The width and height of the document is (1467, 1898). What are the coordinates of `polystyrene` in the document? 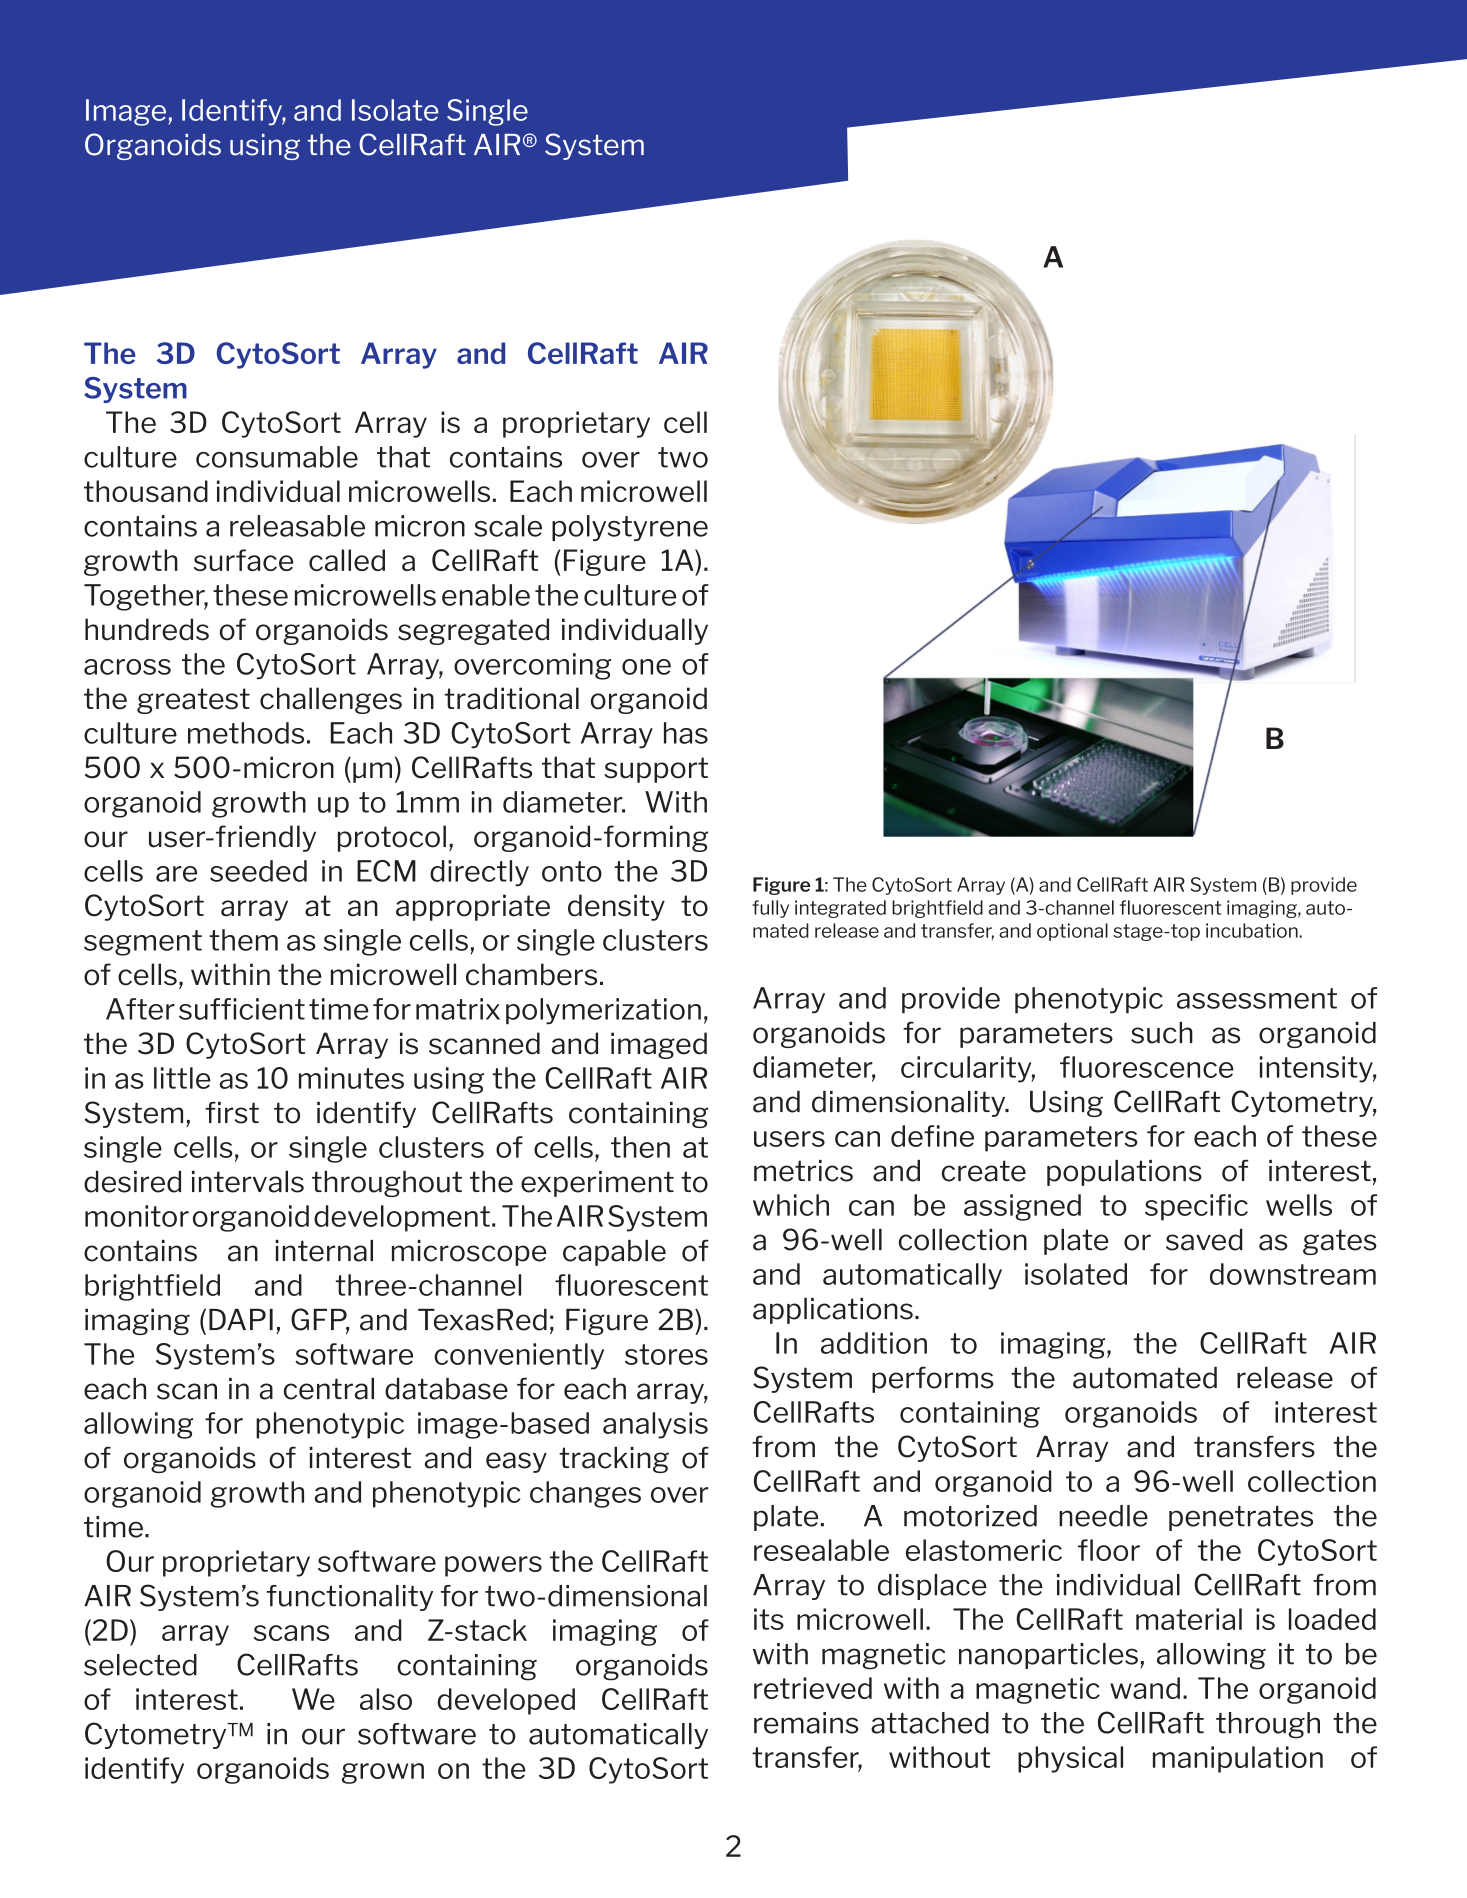 It's located at (630, 528).
